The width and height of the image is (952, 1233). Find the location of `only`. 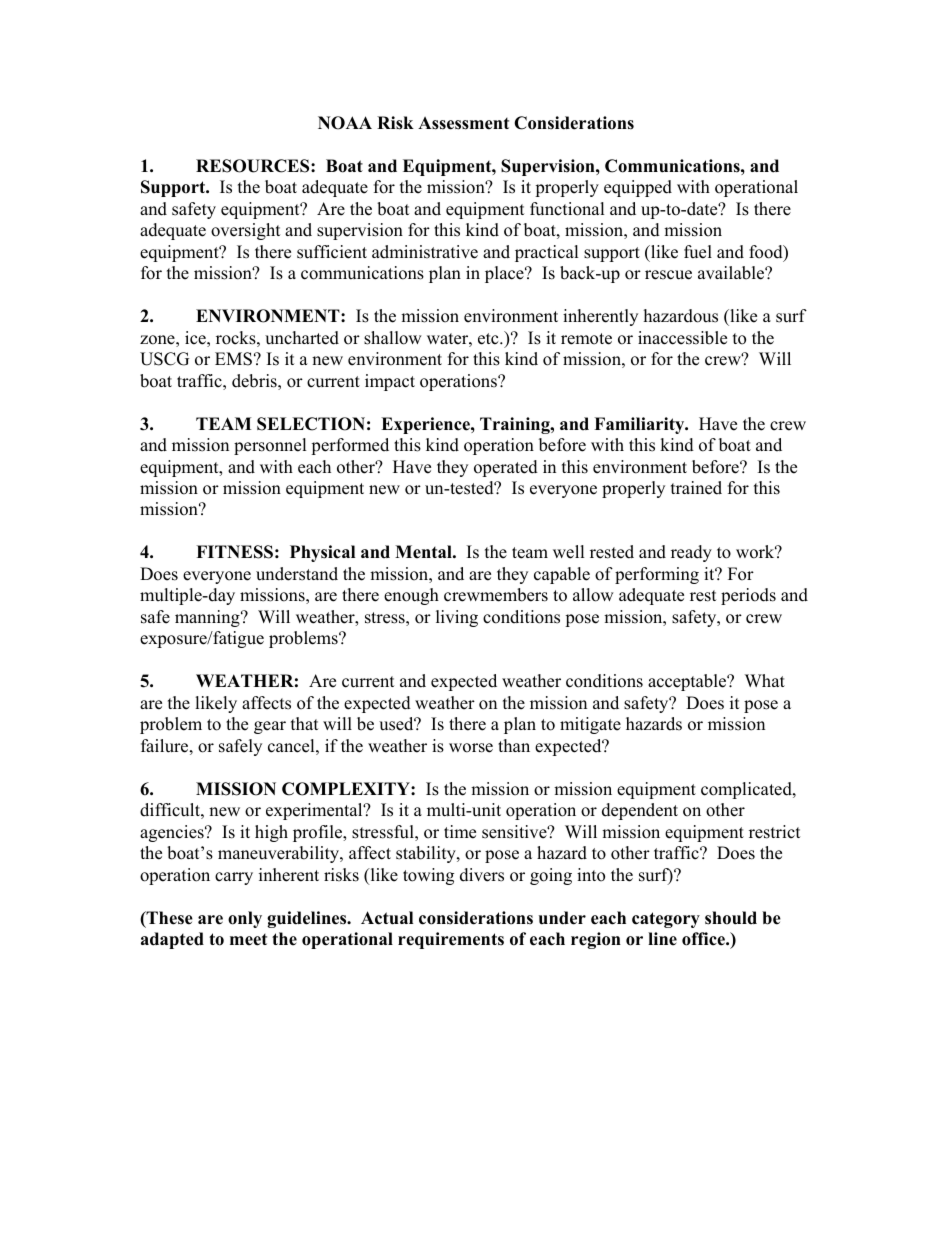

only is located at coordinates (245, 919).
